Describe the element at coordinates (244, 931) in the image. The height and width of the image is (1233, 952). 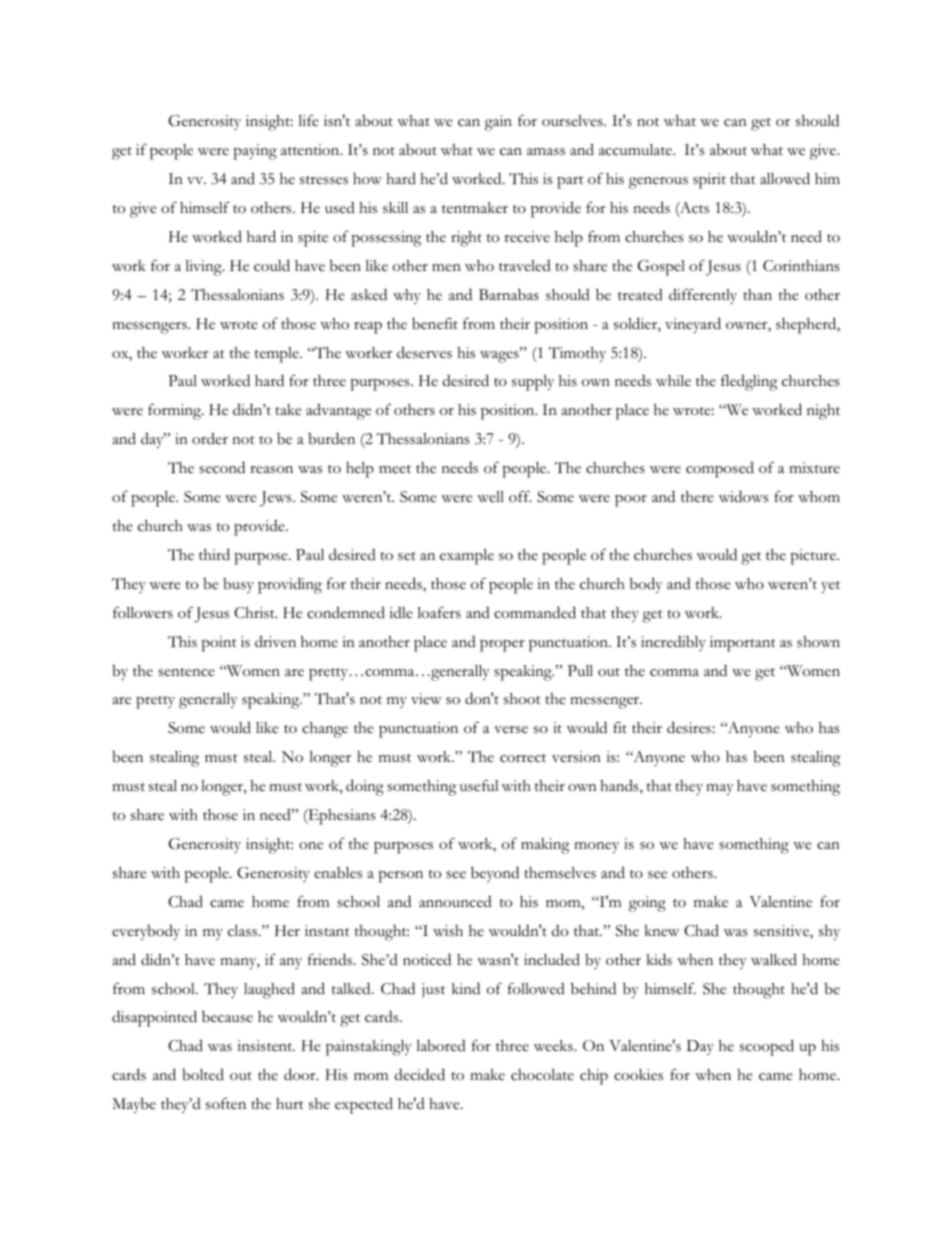
I see `class` at that location.
